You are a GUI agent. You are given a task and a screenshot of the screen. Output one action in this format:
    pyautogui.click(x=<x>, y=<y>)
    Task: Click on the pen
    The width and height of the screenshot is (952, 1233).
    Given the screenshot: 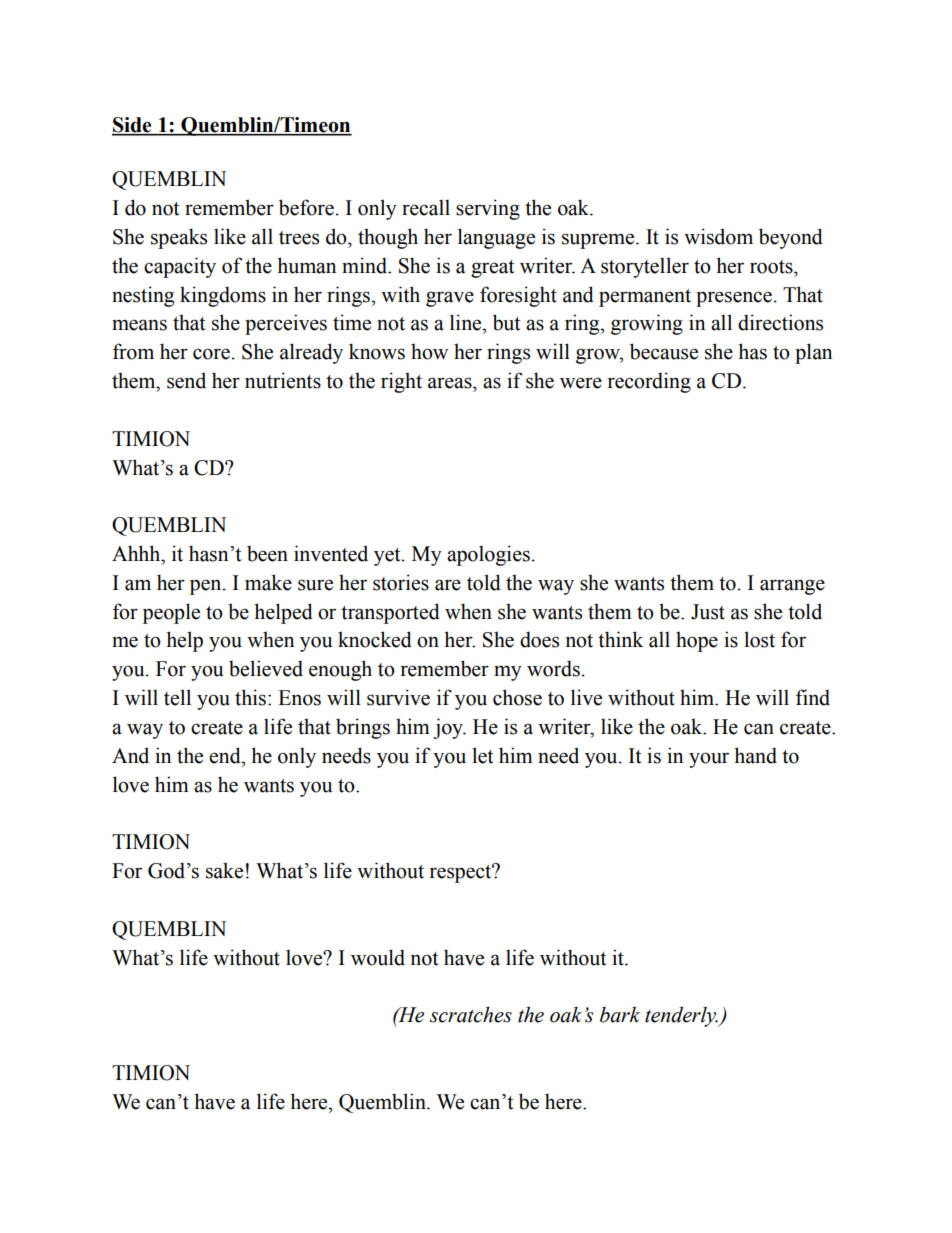 What is the action you would take?
    pyautogui.click(x=207, y=587)
